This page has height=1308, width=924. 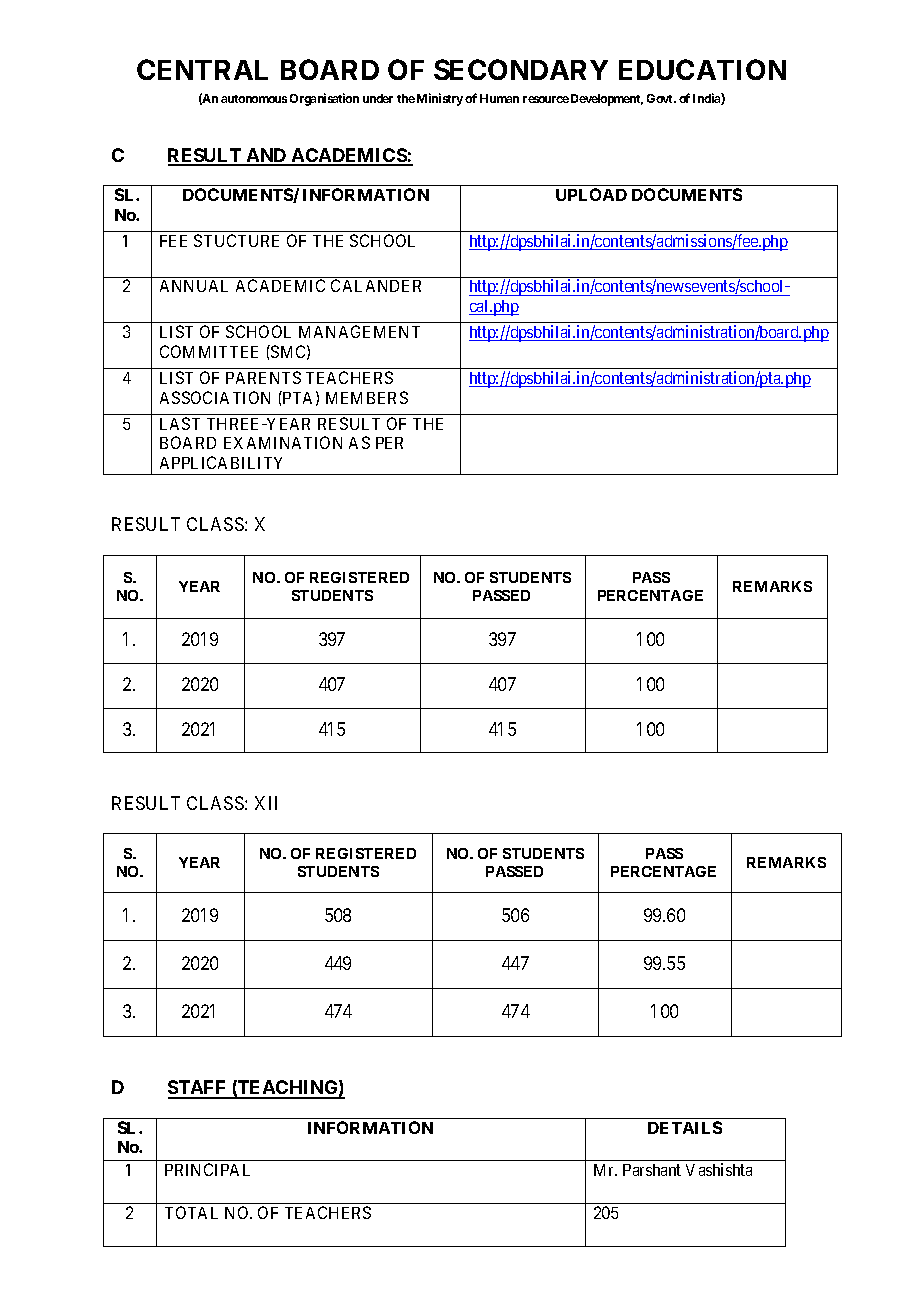 I want to click on TOTAL, so click(x=191, y=1212).
